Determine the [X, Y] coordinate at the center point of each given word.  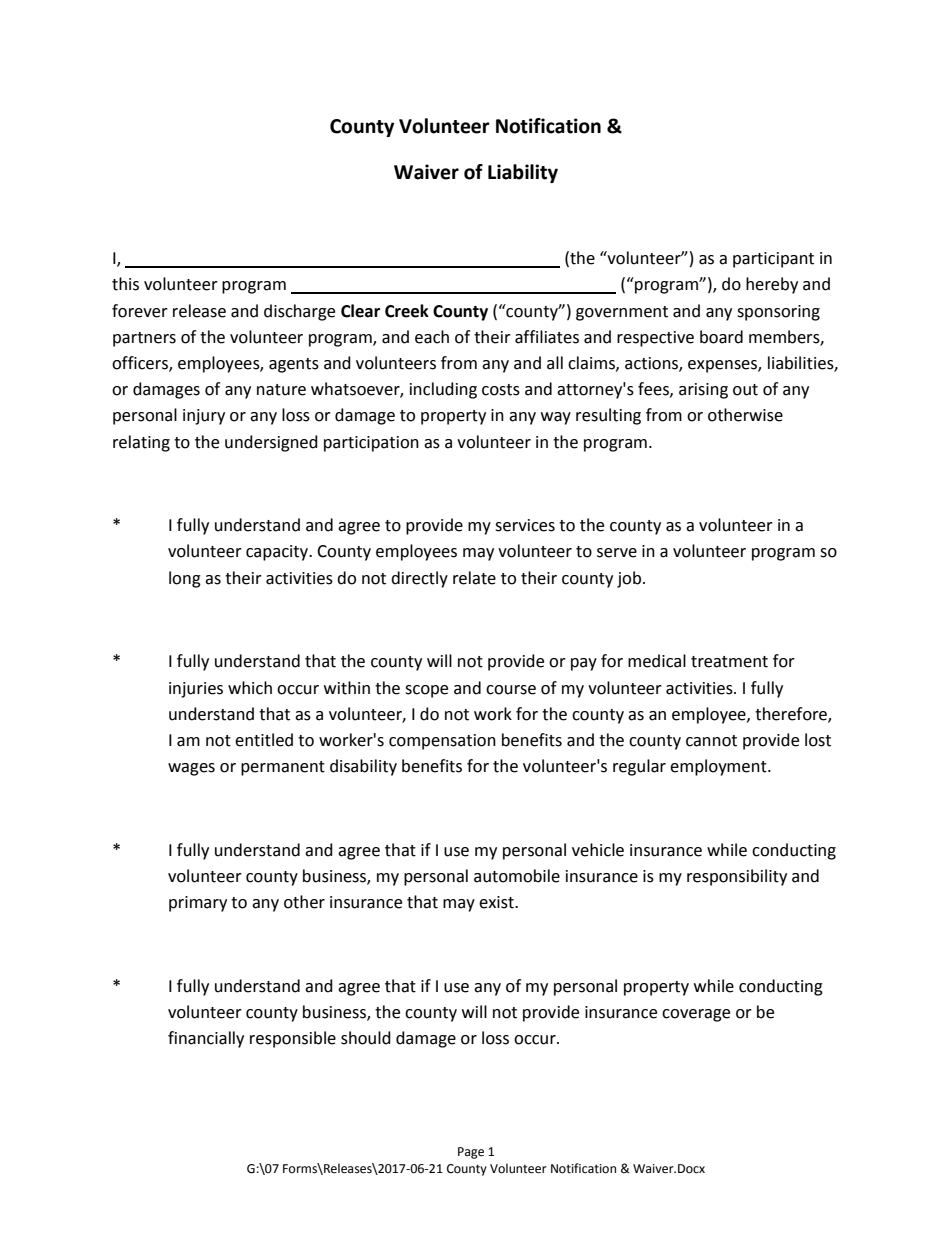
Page [471, 1153]
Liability [523, 173]
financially [206, 1039]
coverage [696, 1015]
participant [773, 260]
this [125, 284]
